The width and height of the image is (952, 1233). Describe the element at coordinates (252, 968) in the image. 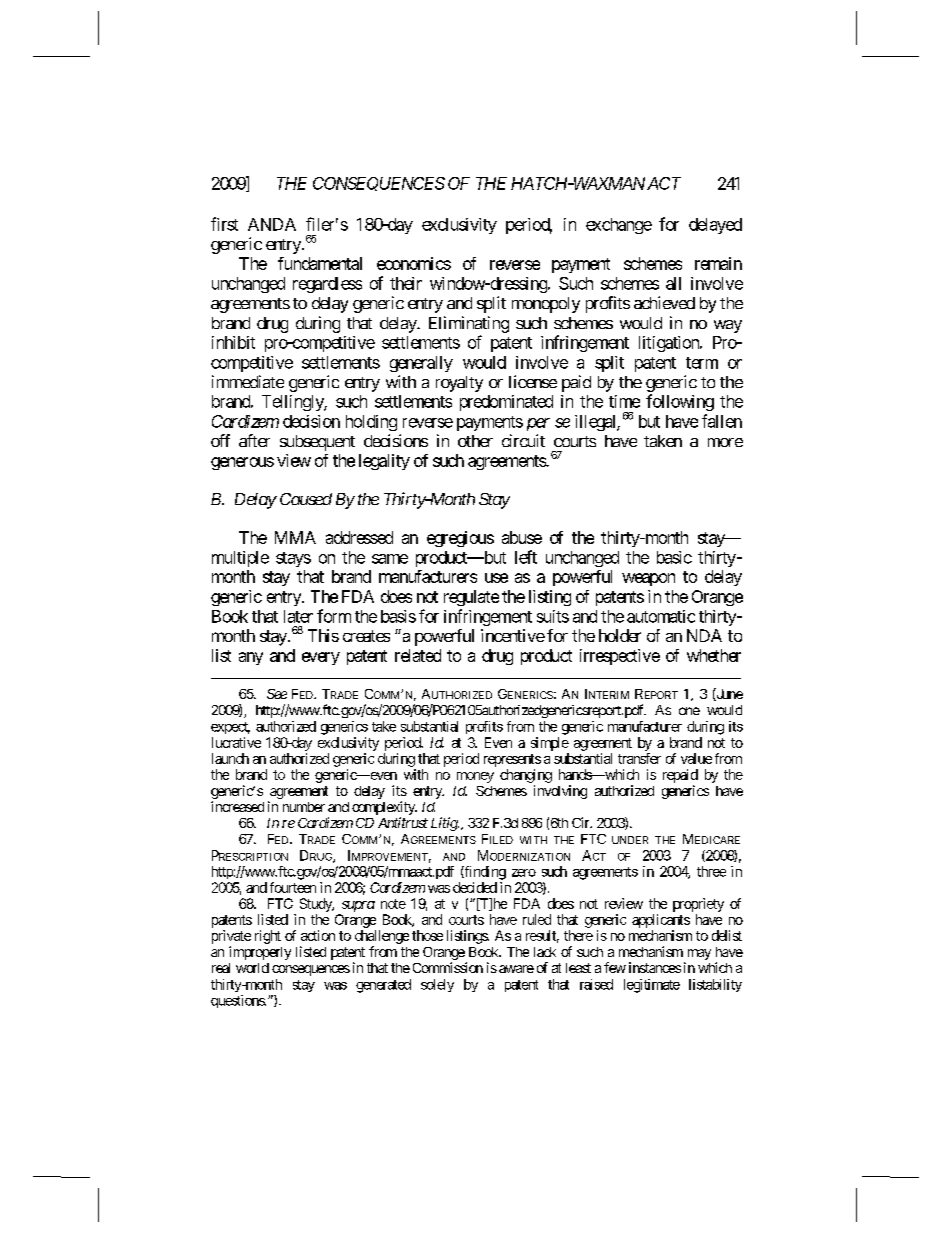

I see `world` at that location.
